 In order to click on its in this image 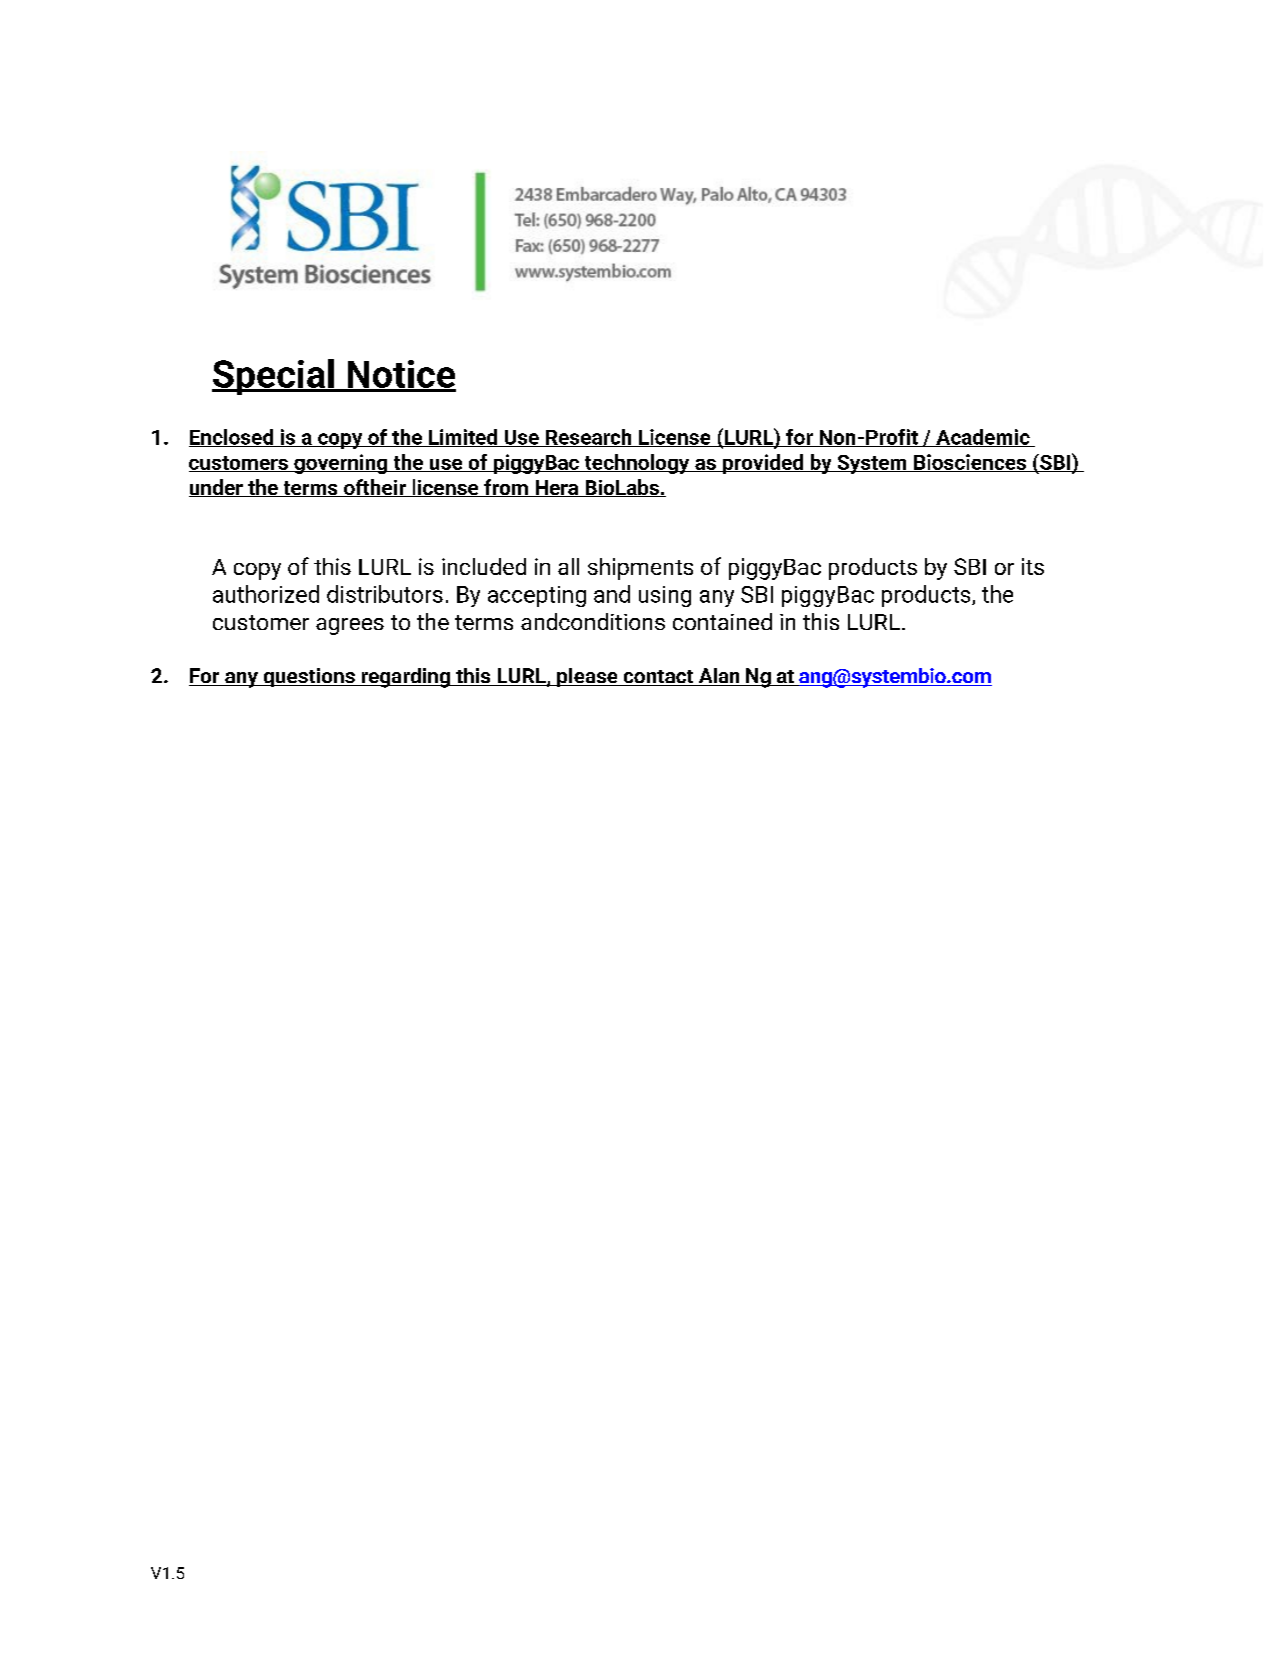, I will do `click(1033, 566)`.
